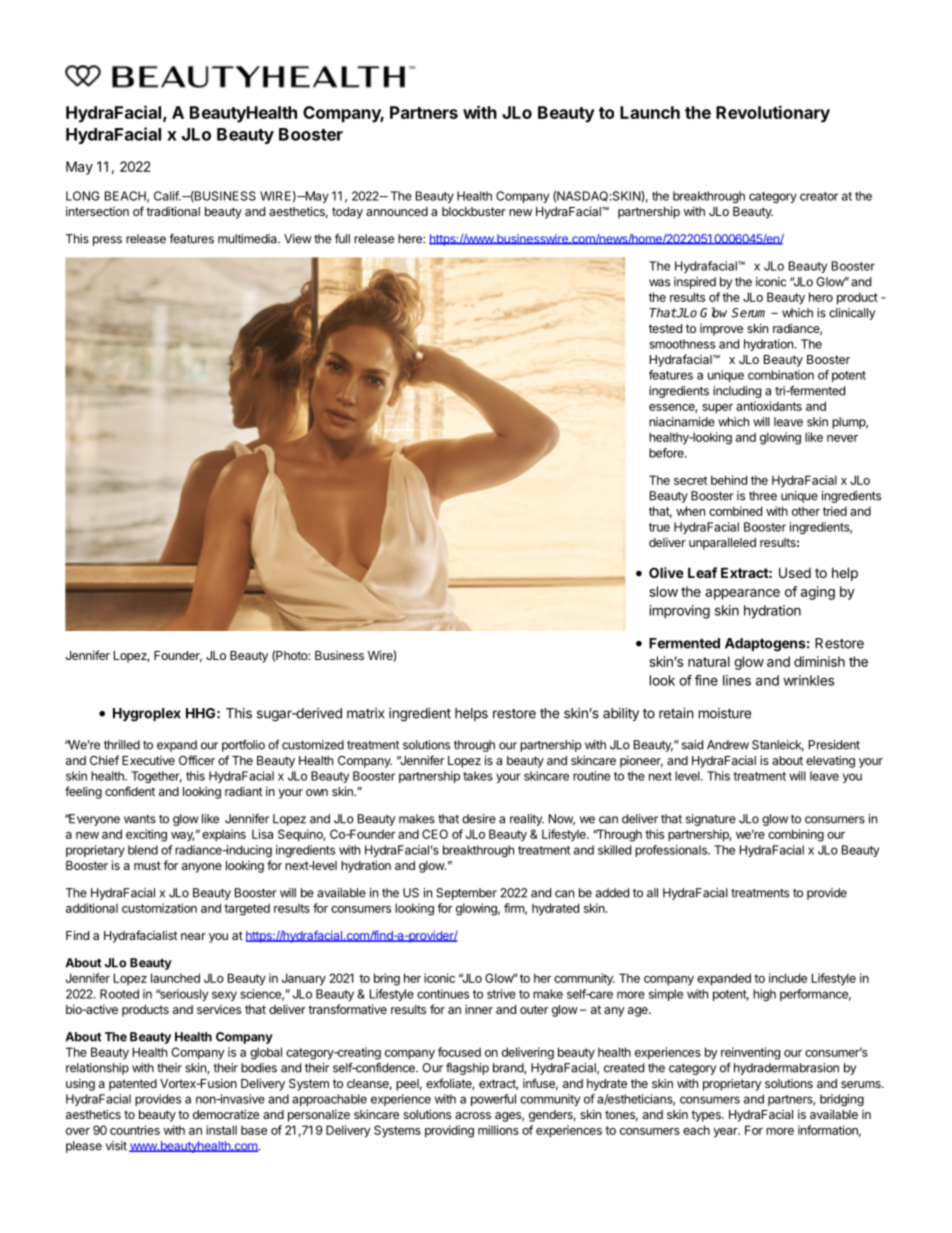 This image has width=952, height=1233. What do you see at coordinates (148, 760) in the image?
I see `Executive` at bounding box center [148, 760].
